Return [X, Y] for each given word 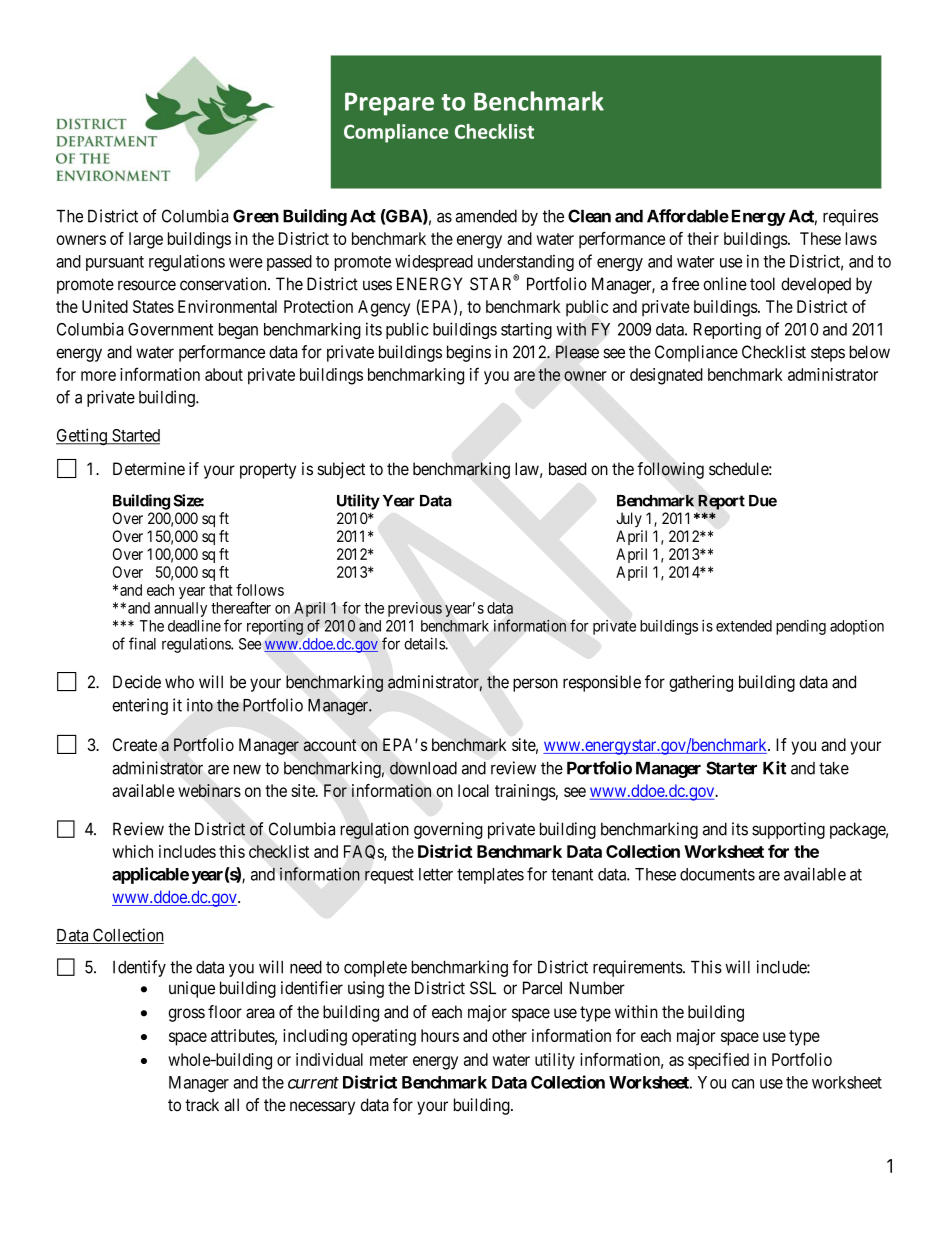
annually [180, 609]
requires [850, 217]
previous [415, 609]
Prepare [389, 104]
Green [256, 216]
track [202, 1105]
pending [801, 627]
